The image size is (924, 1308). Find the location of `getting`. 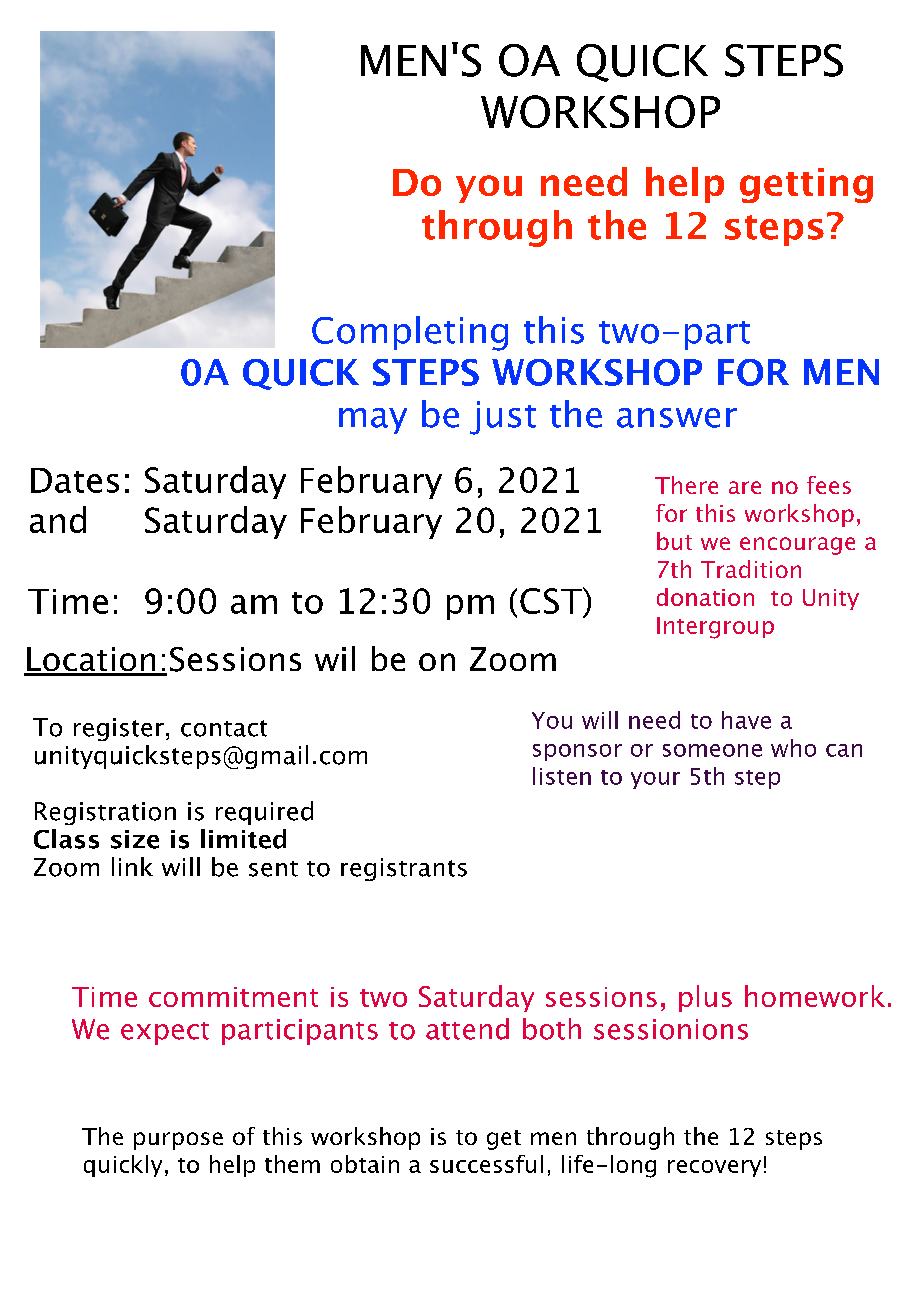

getting is located at coordinates (806, 185).
